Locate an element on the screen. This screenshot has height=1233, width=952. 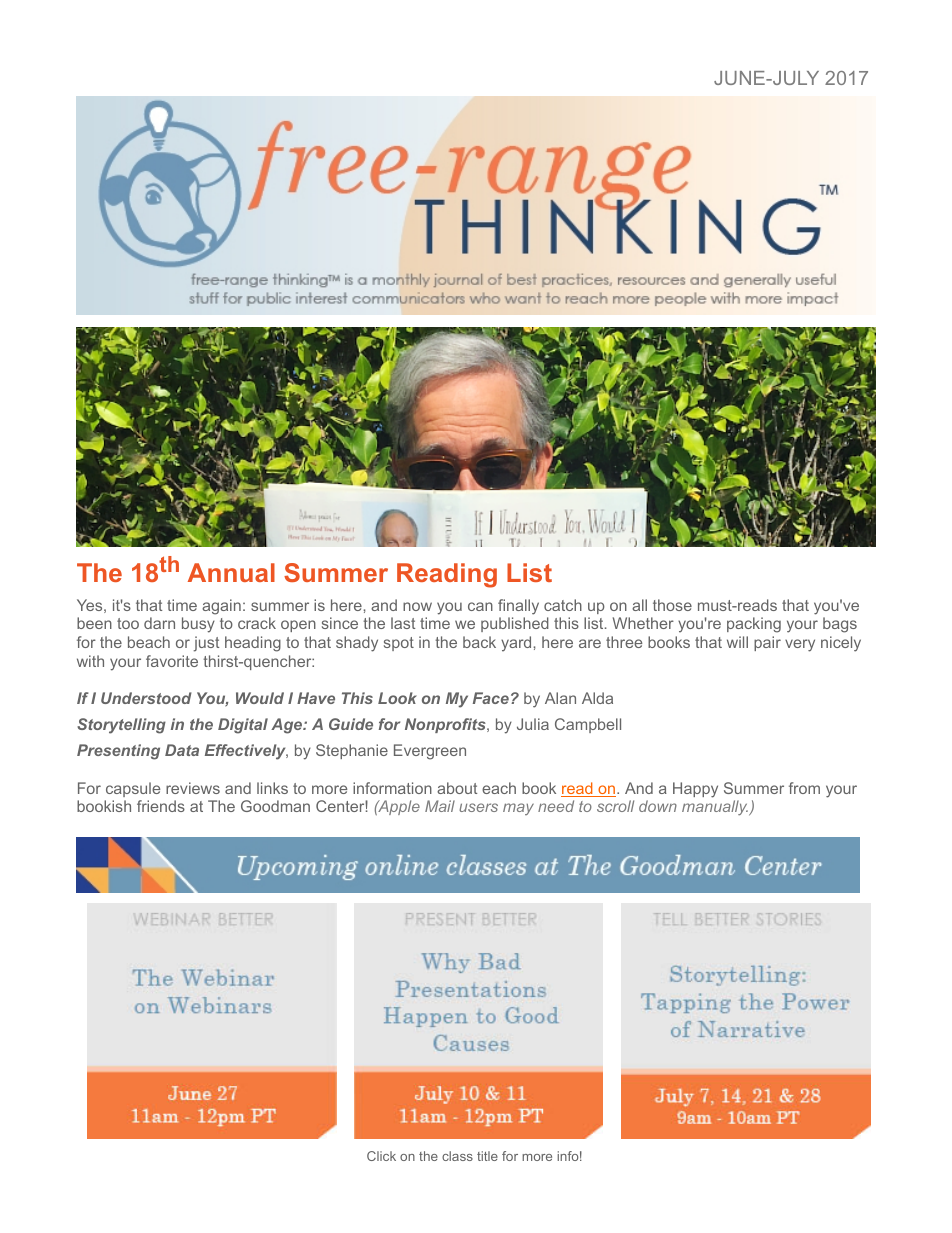
may is located at coordinates (518, 809).
